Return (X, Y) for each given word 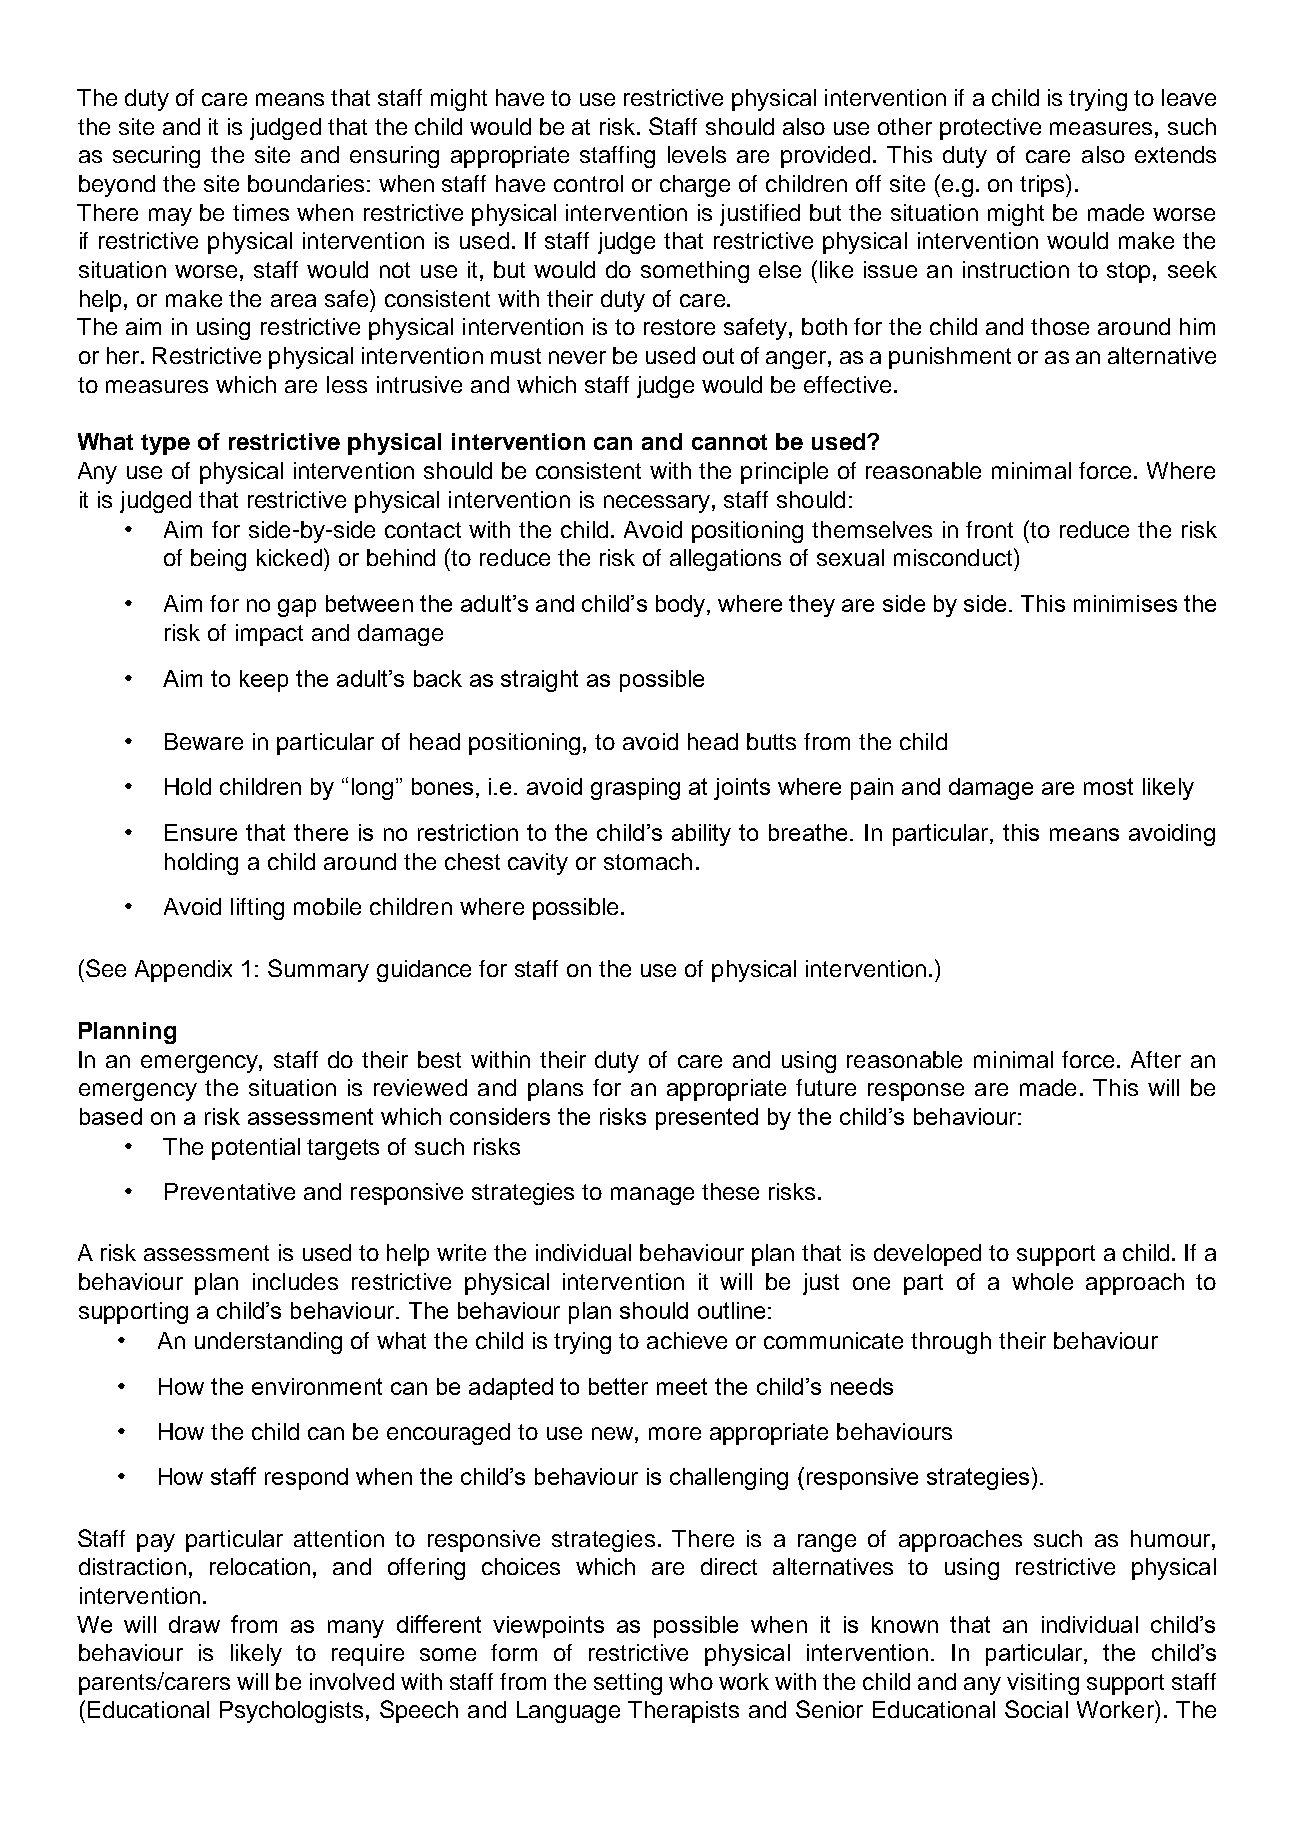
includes (295, 1281)
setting (628, 1684)
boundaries (306, 183)
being (218, 560)
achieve (687, 1340)
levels (697, 154)
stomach (648, 861)
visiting (1043, 1684)
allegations (725, 560)
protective (990, 129)
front (989, 529)
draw (194, 1624)
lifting (257, 909)
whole (1042, 1281)
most (1108, 786)
